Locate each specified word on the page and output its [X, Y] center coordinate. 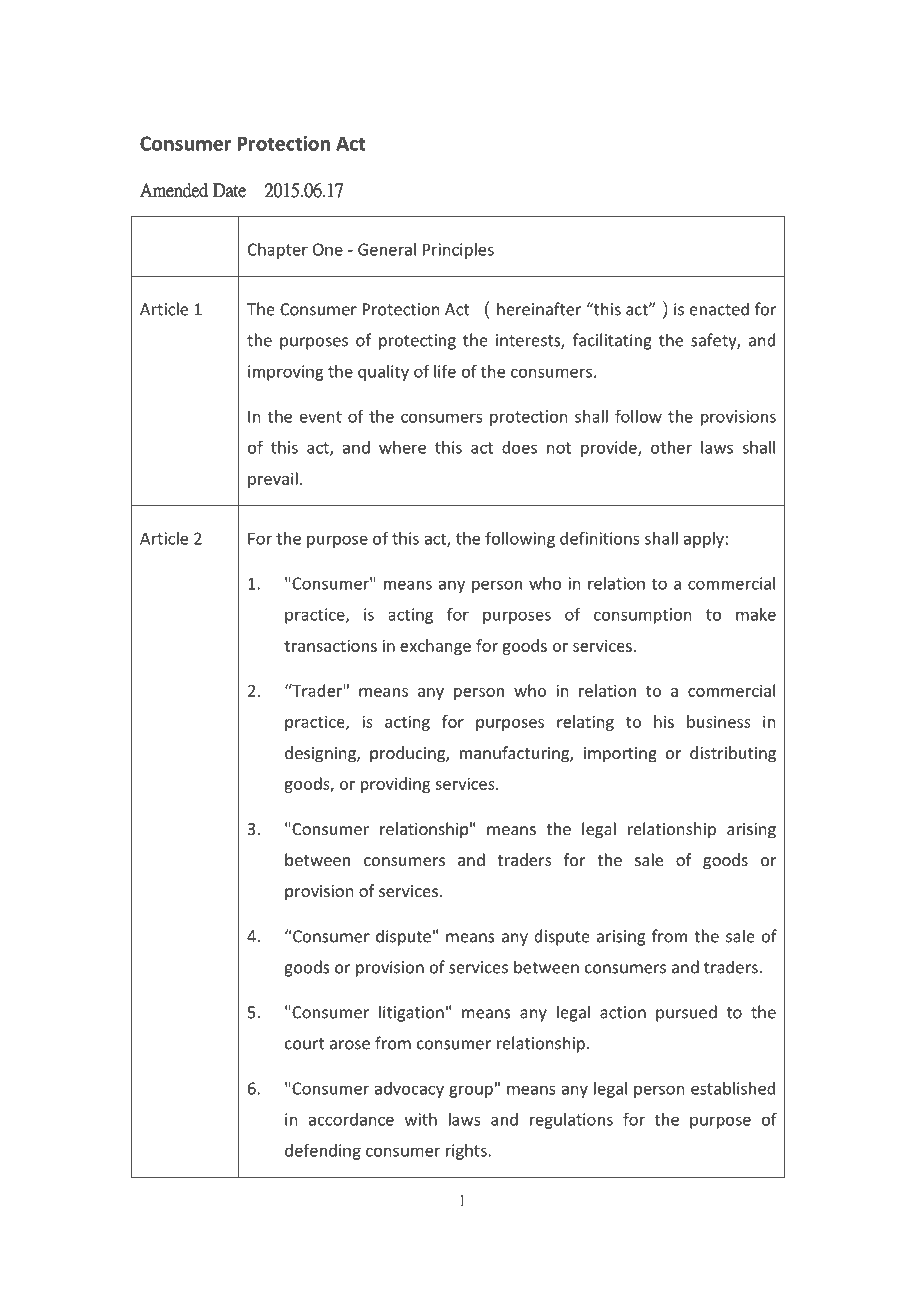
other [671, 447]
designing [321, 754]
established [733, 1088]
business [719, 721]
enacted [719, 309]
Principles [458, 251]
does [519, 447]
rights [466, 1152]
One [328, 249]
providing [395, 785]
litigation [411, 1013]
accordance [351, 1119]
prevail [273, 480]
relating [585, 723]
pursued [686, 1013]
